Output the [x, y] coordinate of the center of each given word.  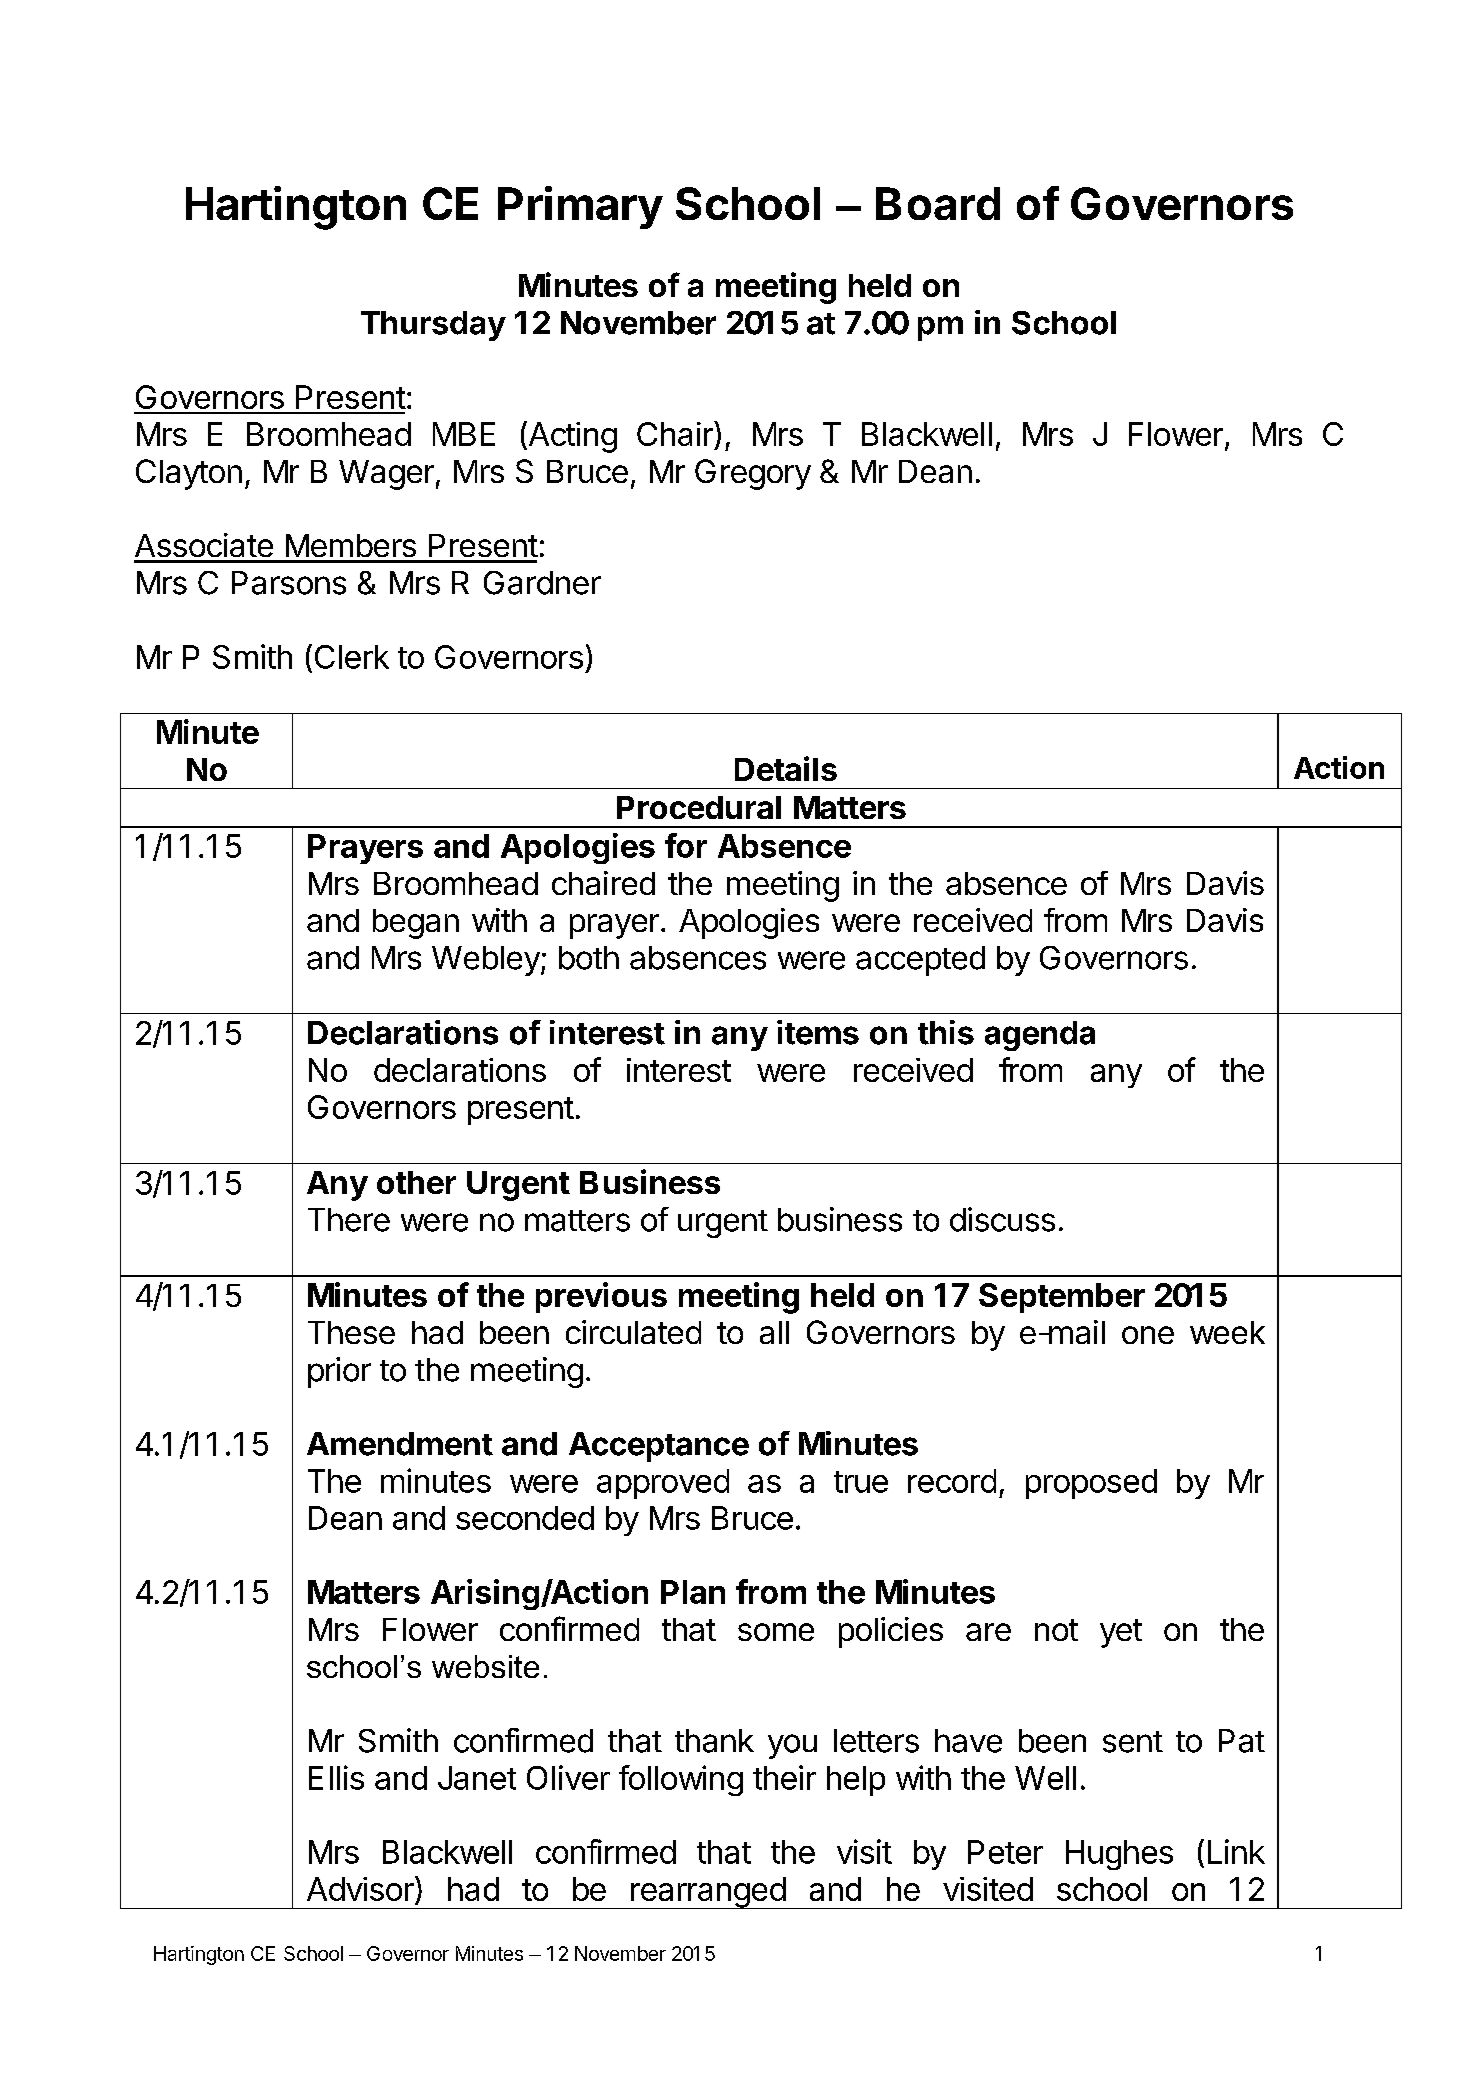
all [774, 1332]
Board [938, 203]
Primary [580, 207]
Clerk [352, 657]
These [351, 1332]
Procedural [699, 807]
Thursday [433, 326]
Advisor [361, 1890]
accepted [920, 961]
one [1148, 1335]
